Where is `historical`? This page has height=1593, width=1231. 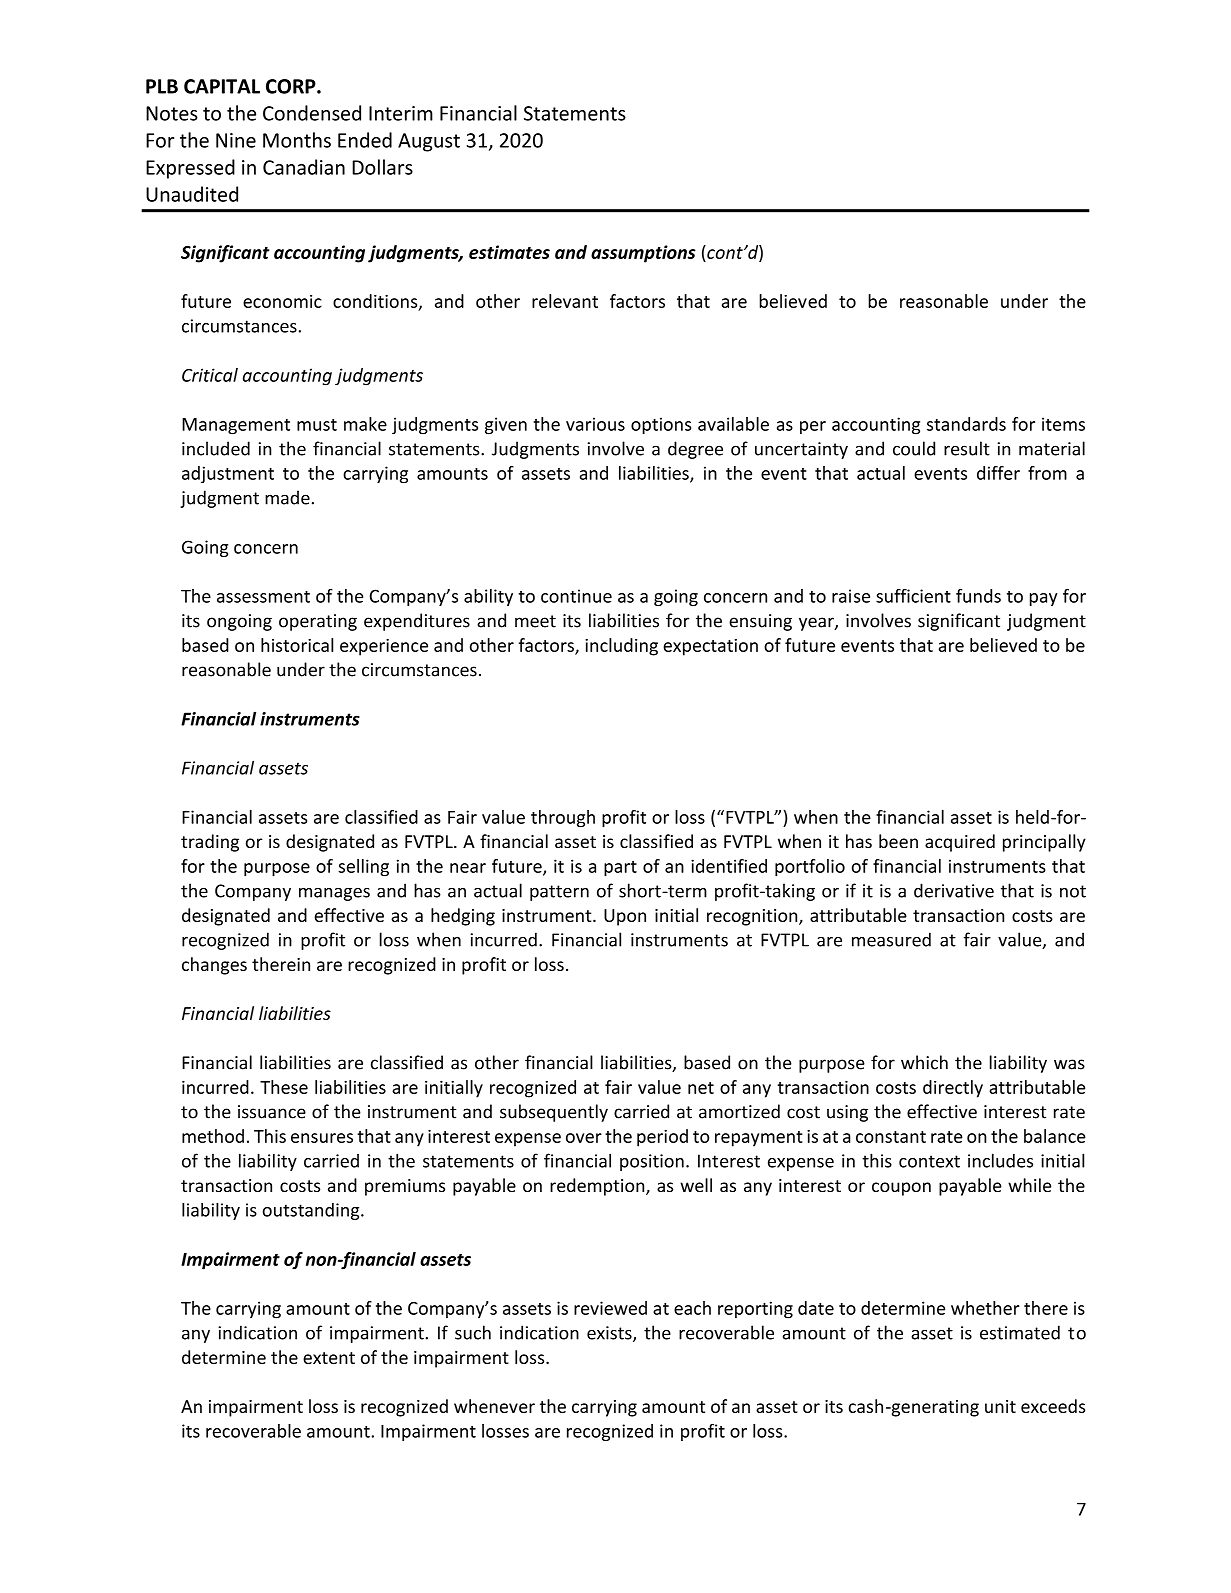 historical is located at coordinates (297, 645).
